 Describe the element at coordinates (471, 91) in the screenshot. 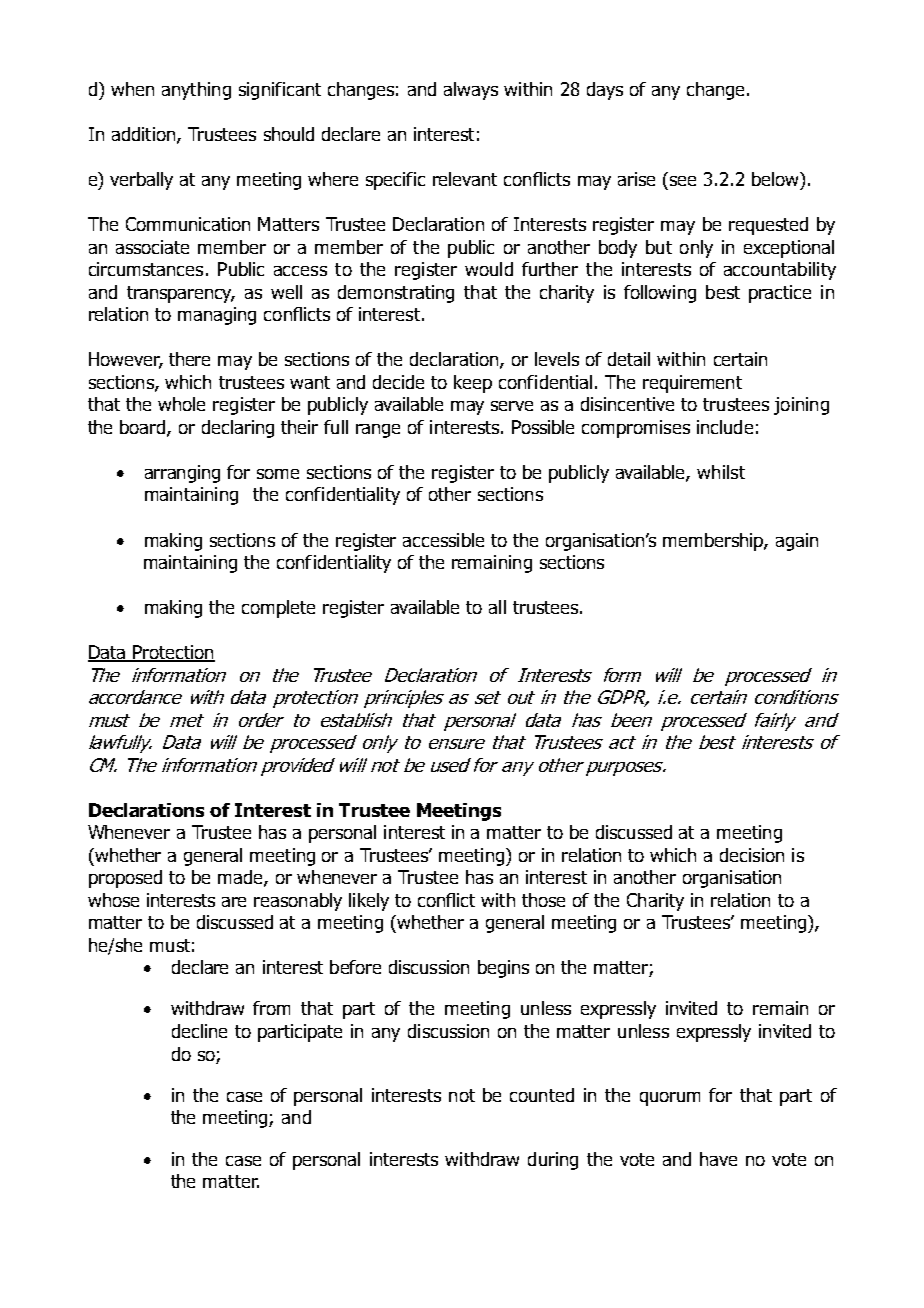

I see `always` at that location.
